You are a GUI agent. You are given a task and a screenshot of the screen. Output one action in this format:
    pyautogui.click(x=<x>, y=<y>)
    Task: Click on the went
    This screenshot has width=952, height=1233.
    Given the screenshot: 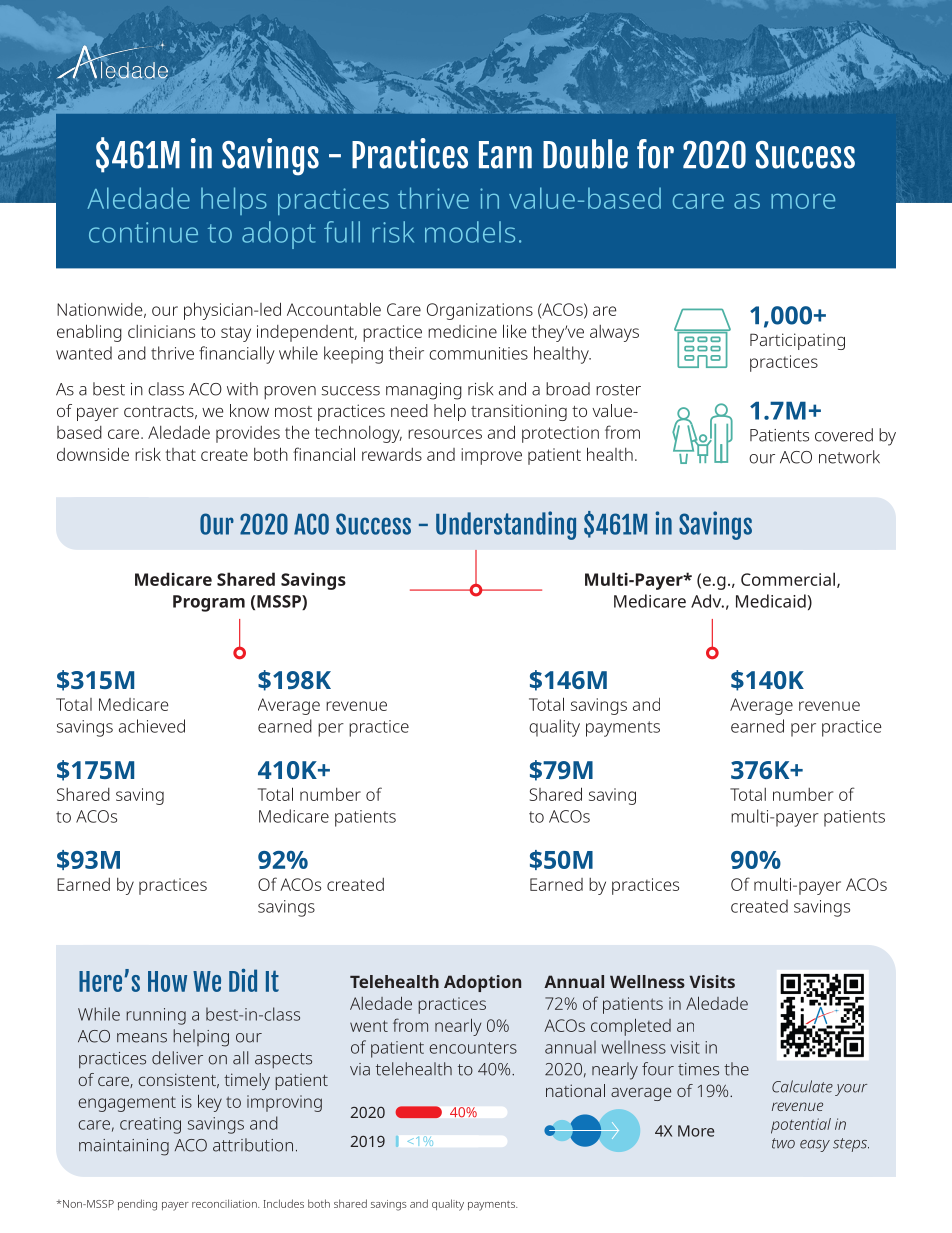 What is the action you would take?
    pyautogui.click(x=369, y=1026)
